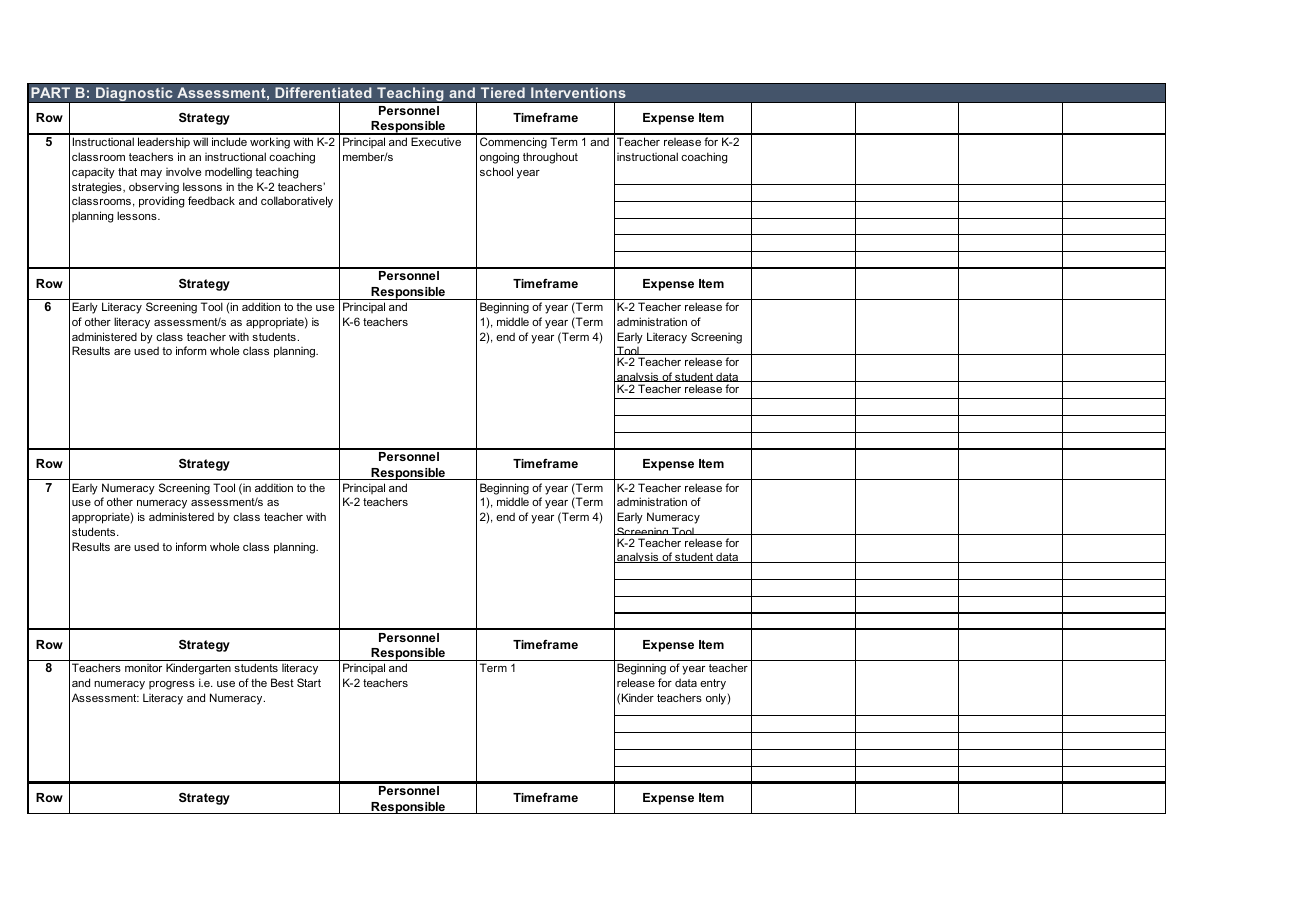 The image size is (1308, 924). What do you see at coordinates (578, 93) in the document?
I see `Interventions` at bounding box center [578, 93].
